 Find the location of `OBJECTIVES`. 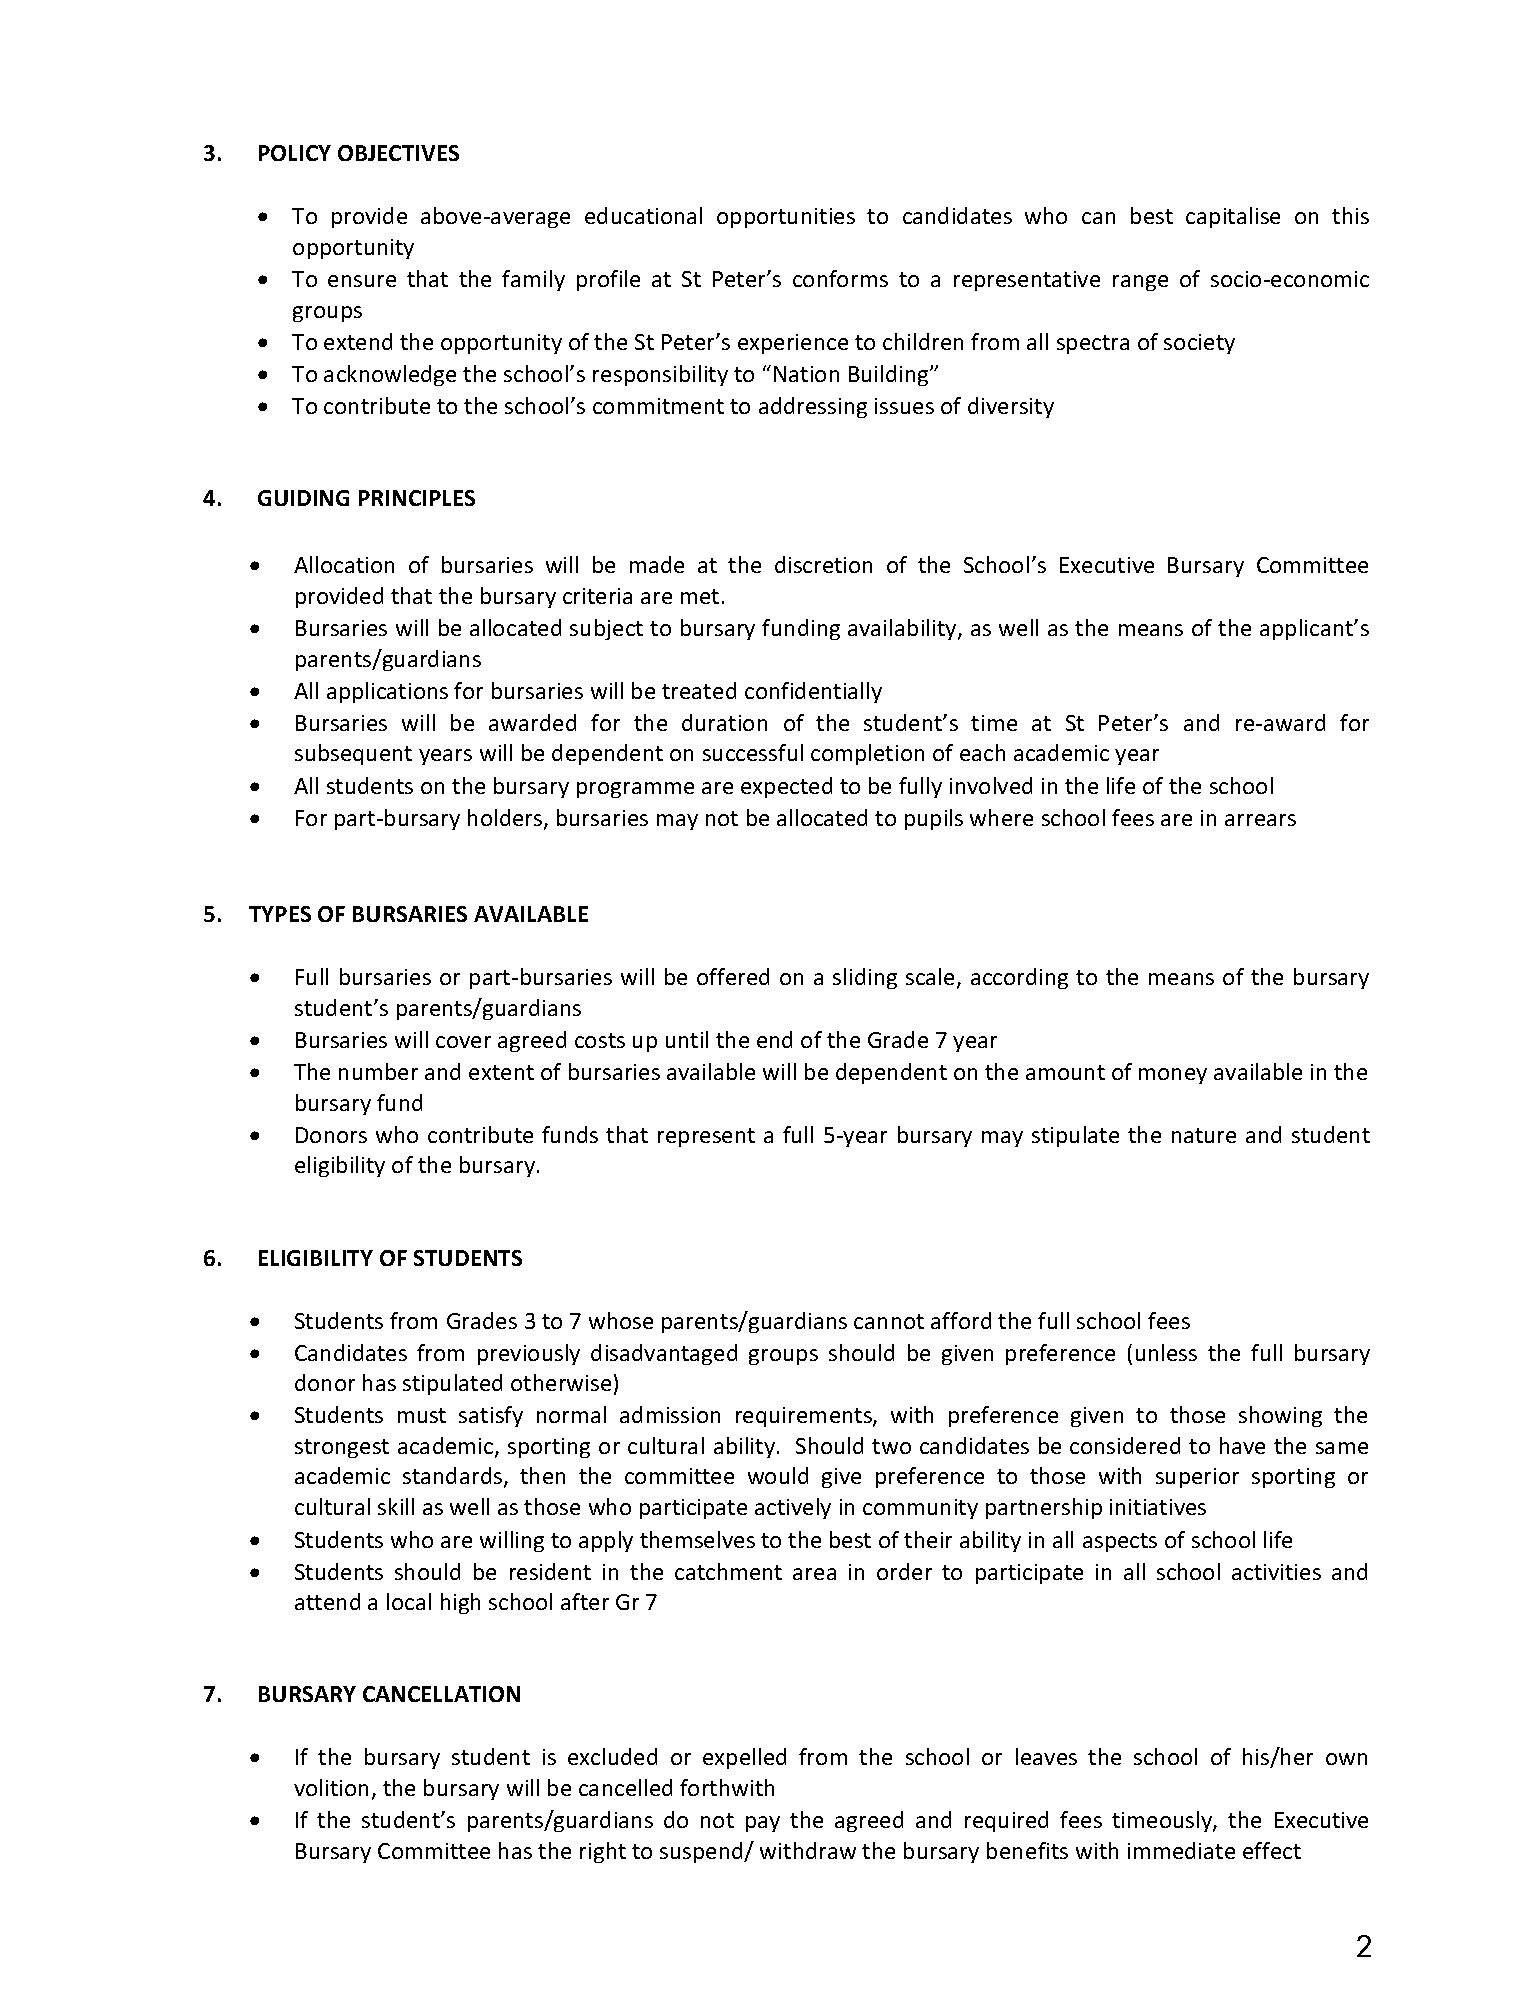

OBJECTIVES is located at coordinates (398, 153).
